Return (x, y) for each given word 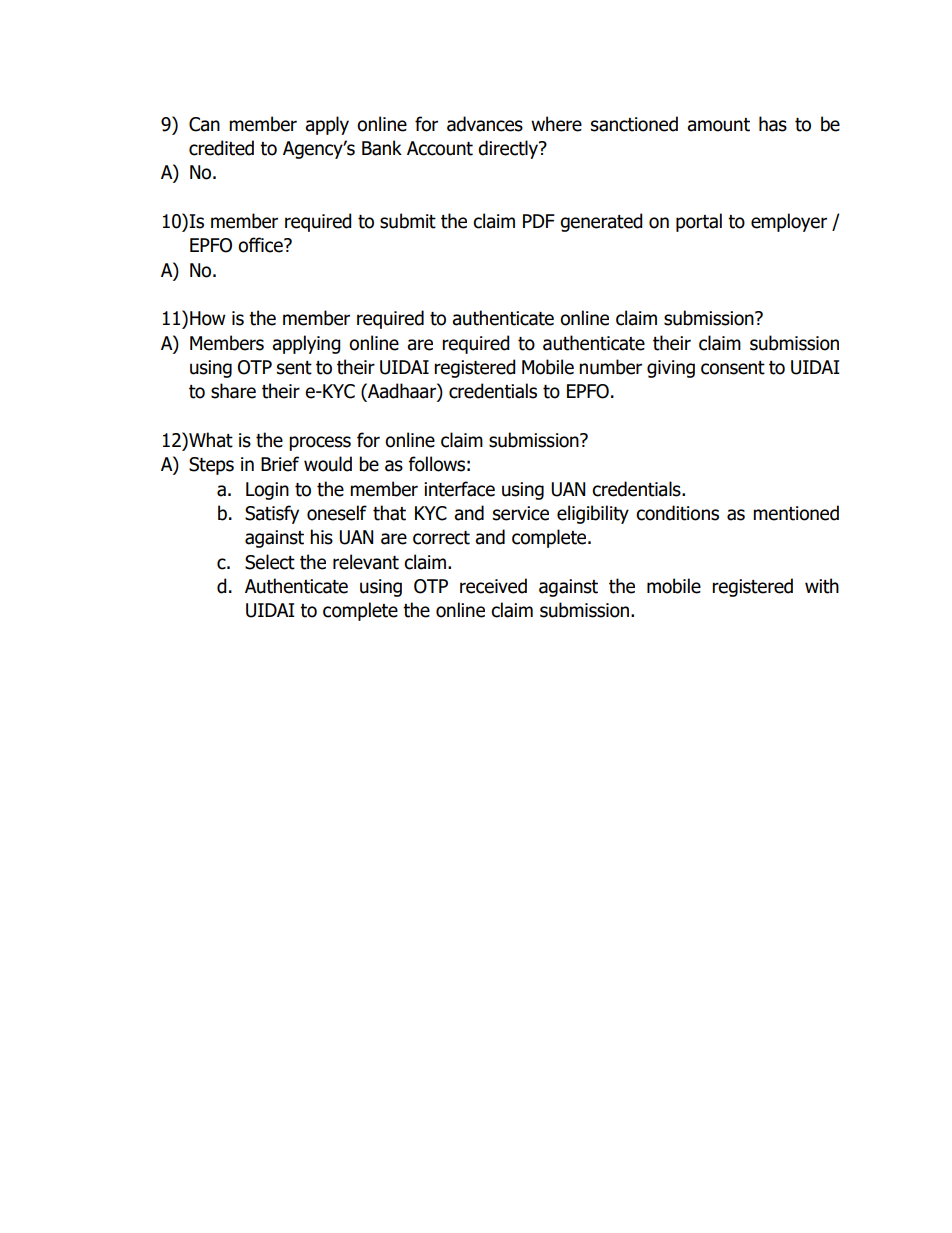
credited (221, 148)
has (773, 124)
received (493, 586)
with (822, 586)
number (610, 367)
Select (270, 562)
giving (671, 369)
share (233, 391)
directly (509, 149)
